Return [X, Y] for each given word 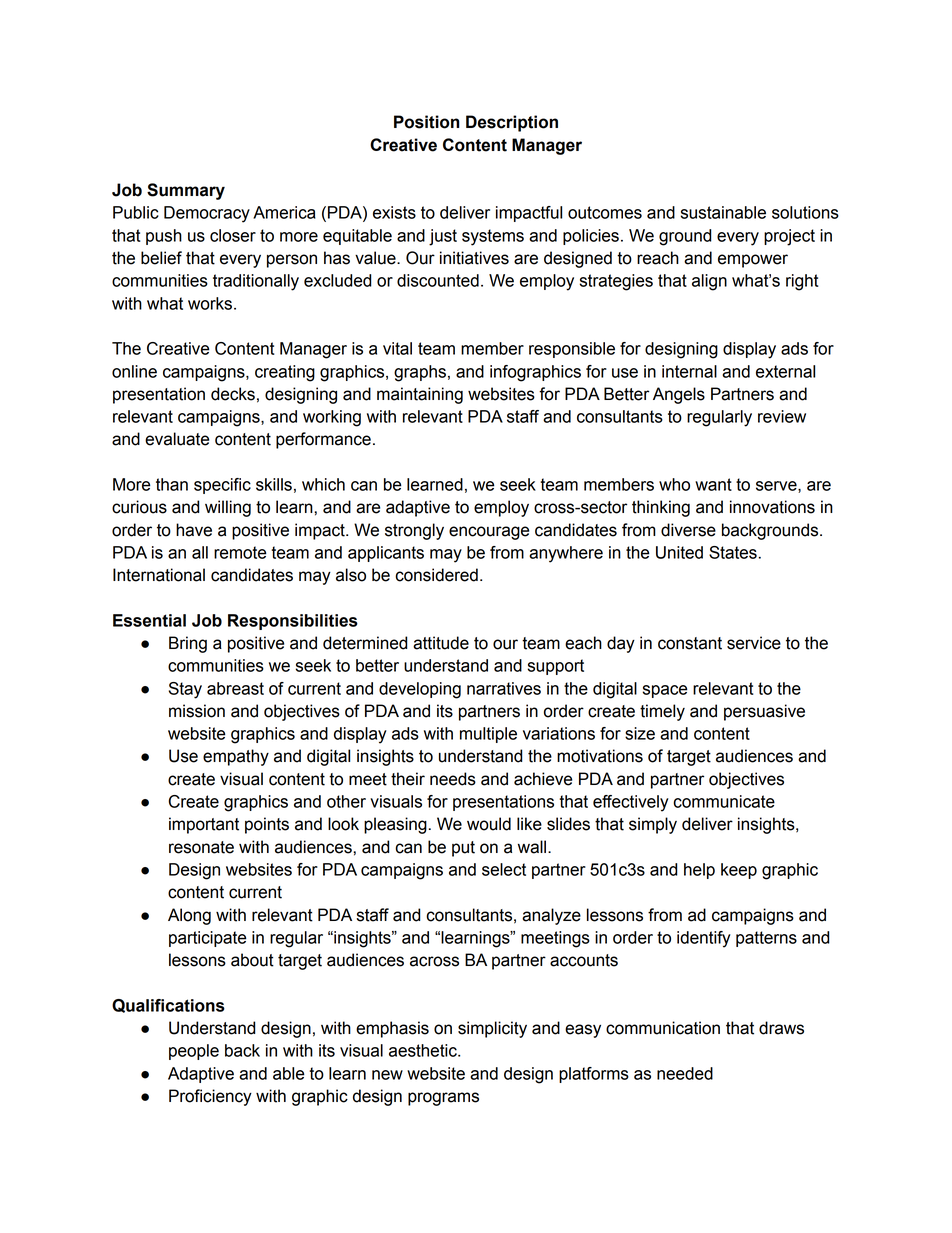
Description [512, 123]
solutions [805, 212]
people [194, 1052]
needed [685, 1073]
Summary [186, 191]
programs [443, 1099]
